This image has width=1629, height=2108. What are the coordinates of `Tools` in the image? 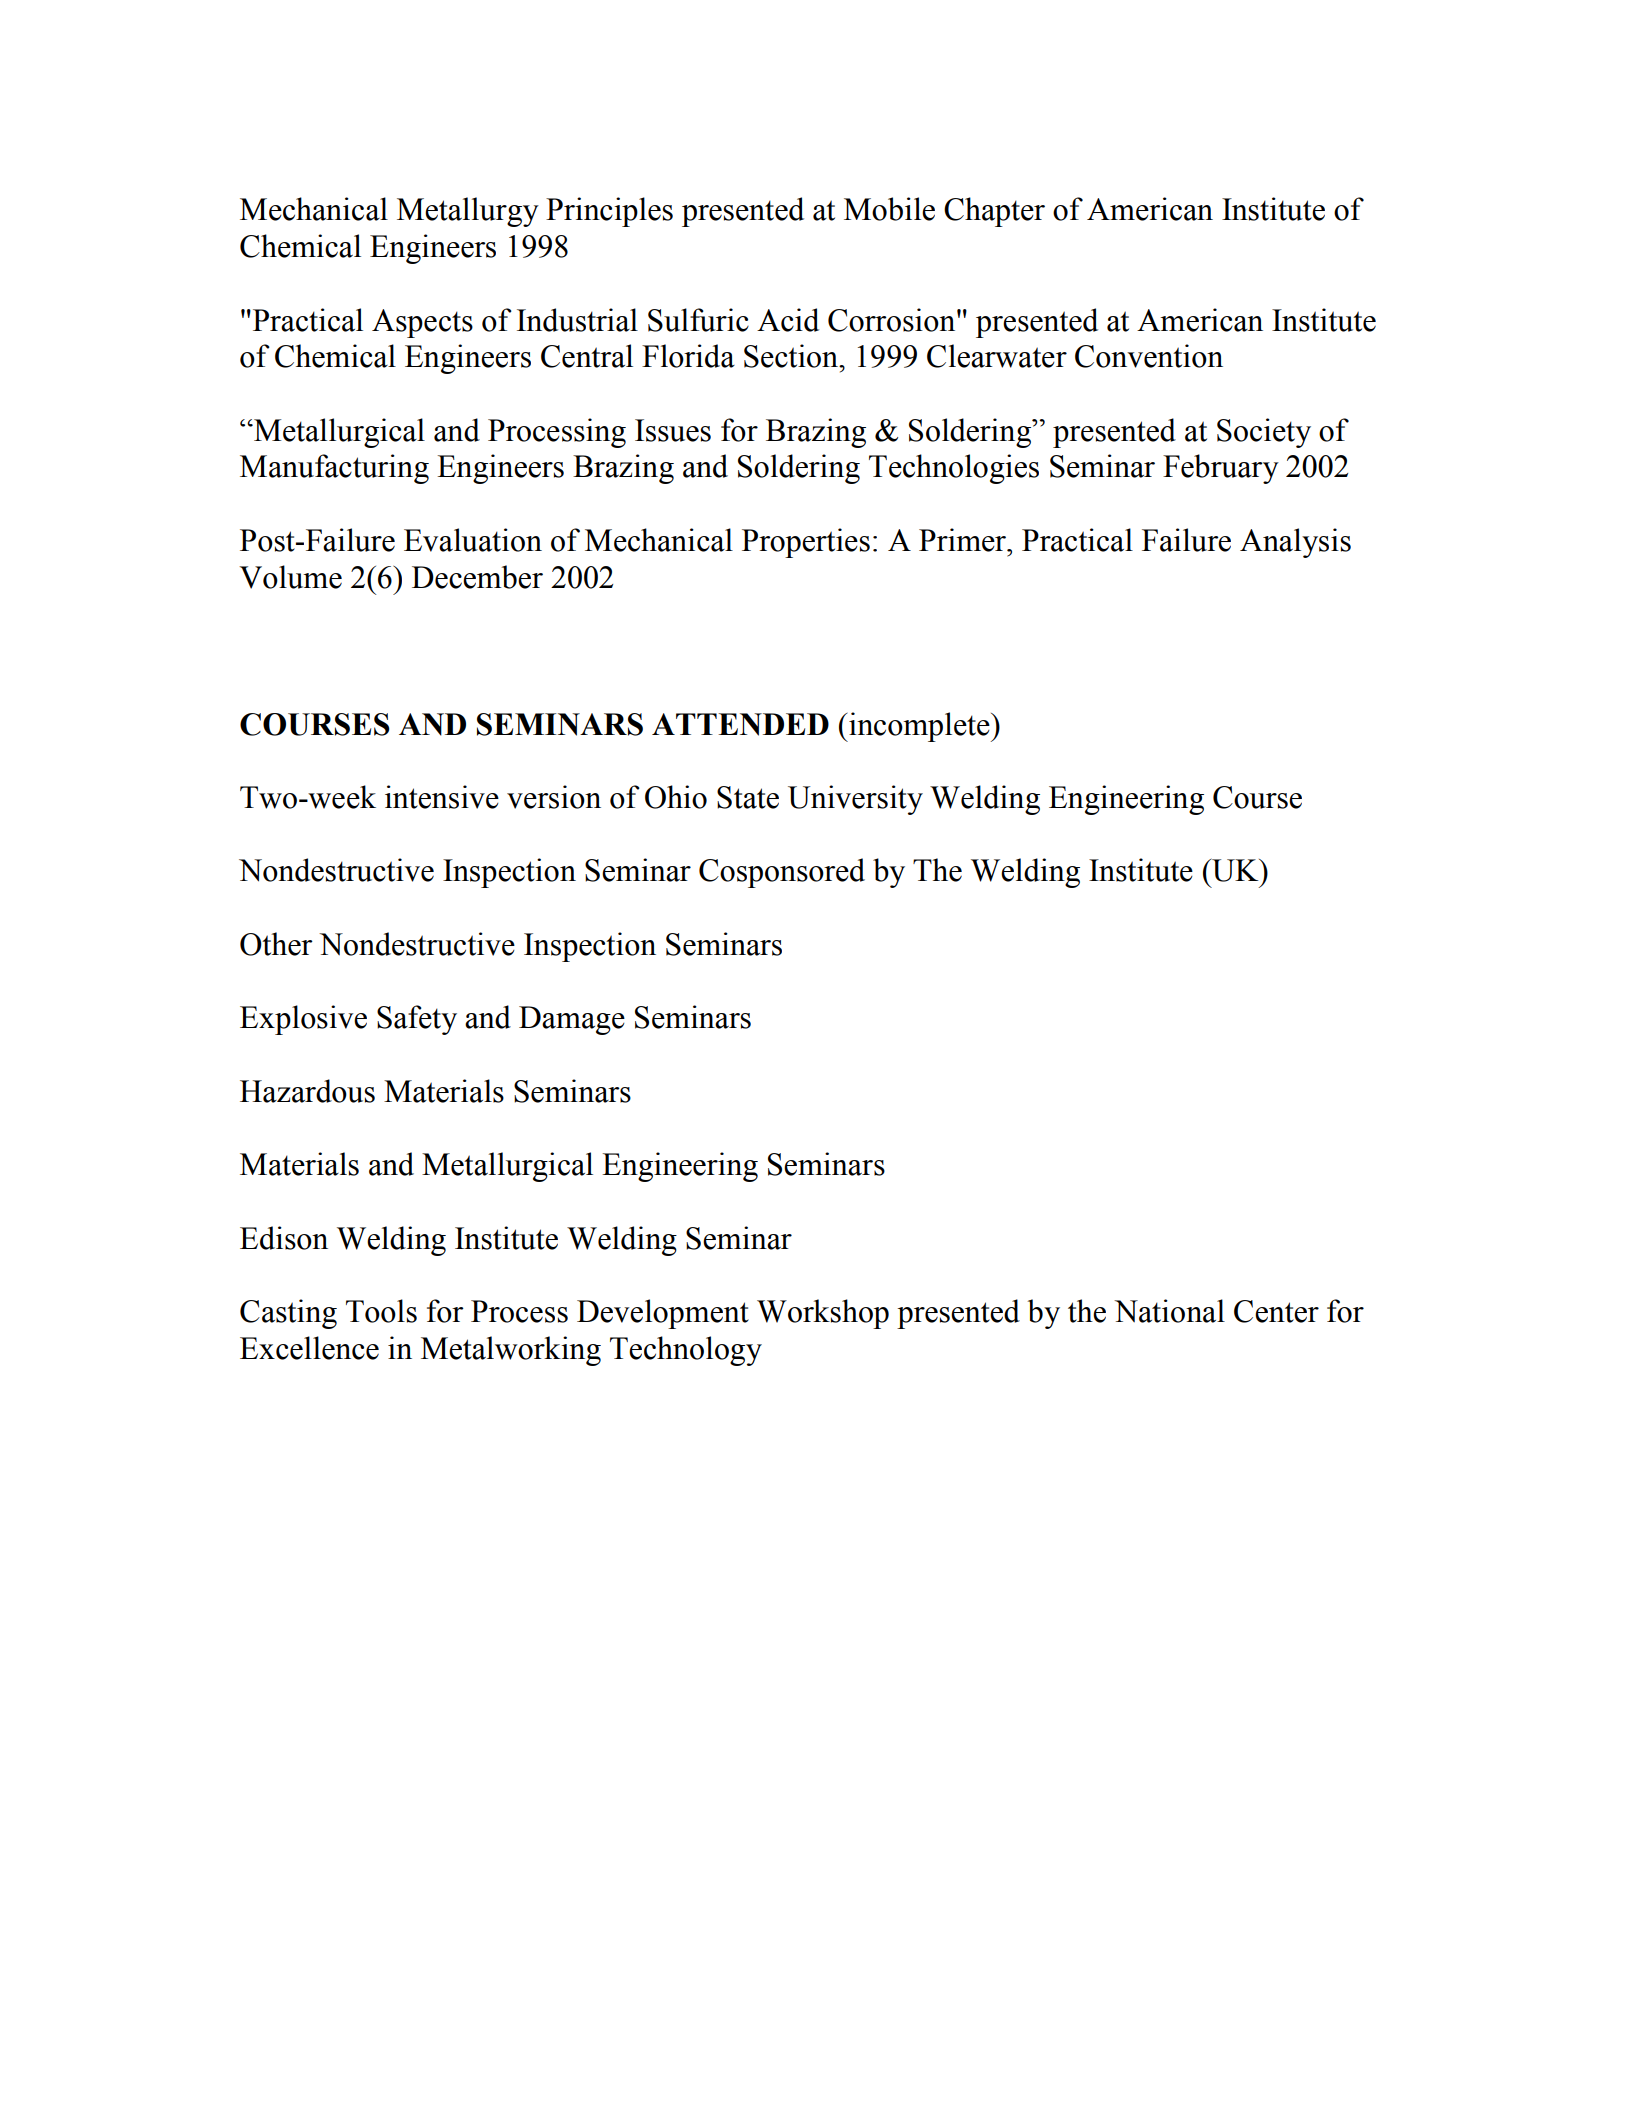 It's located at (381, 1311).
